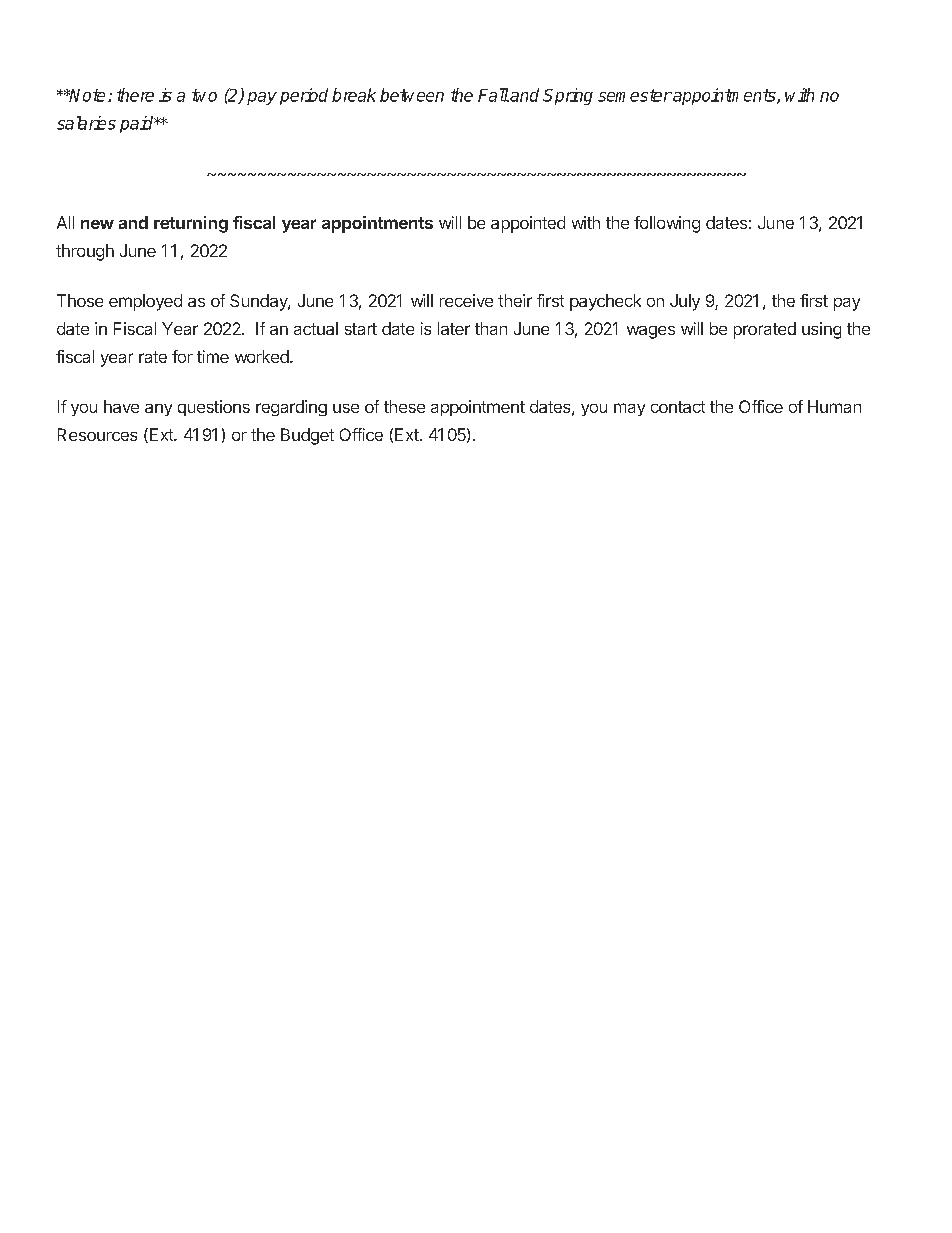 The height and width of the image is (1233, 952). What do you see at coordinates (466, 300) in the image?
I see `receive` at bounding box center [466, 300].
